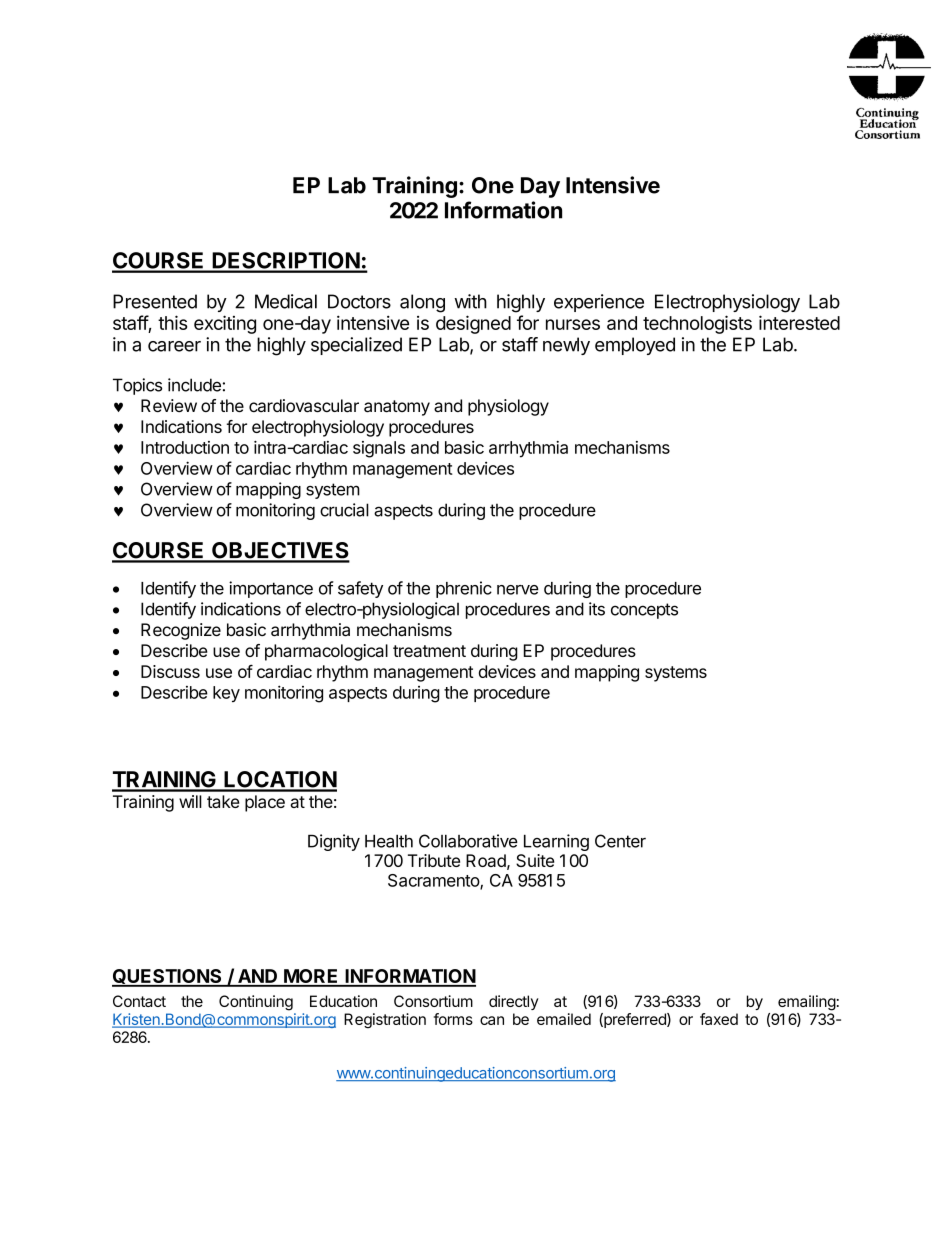 This page has height=1233, width=952. Describe the element at coordinates (597, 609) in the page. I see `its` at that location.
